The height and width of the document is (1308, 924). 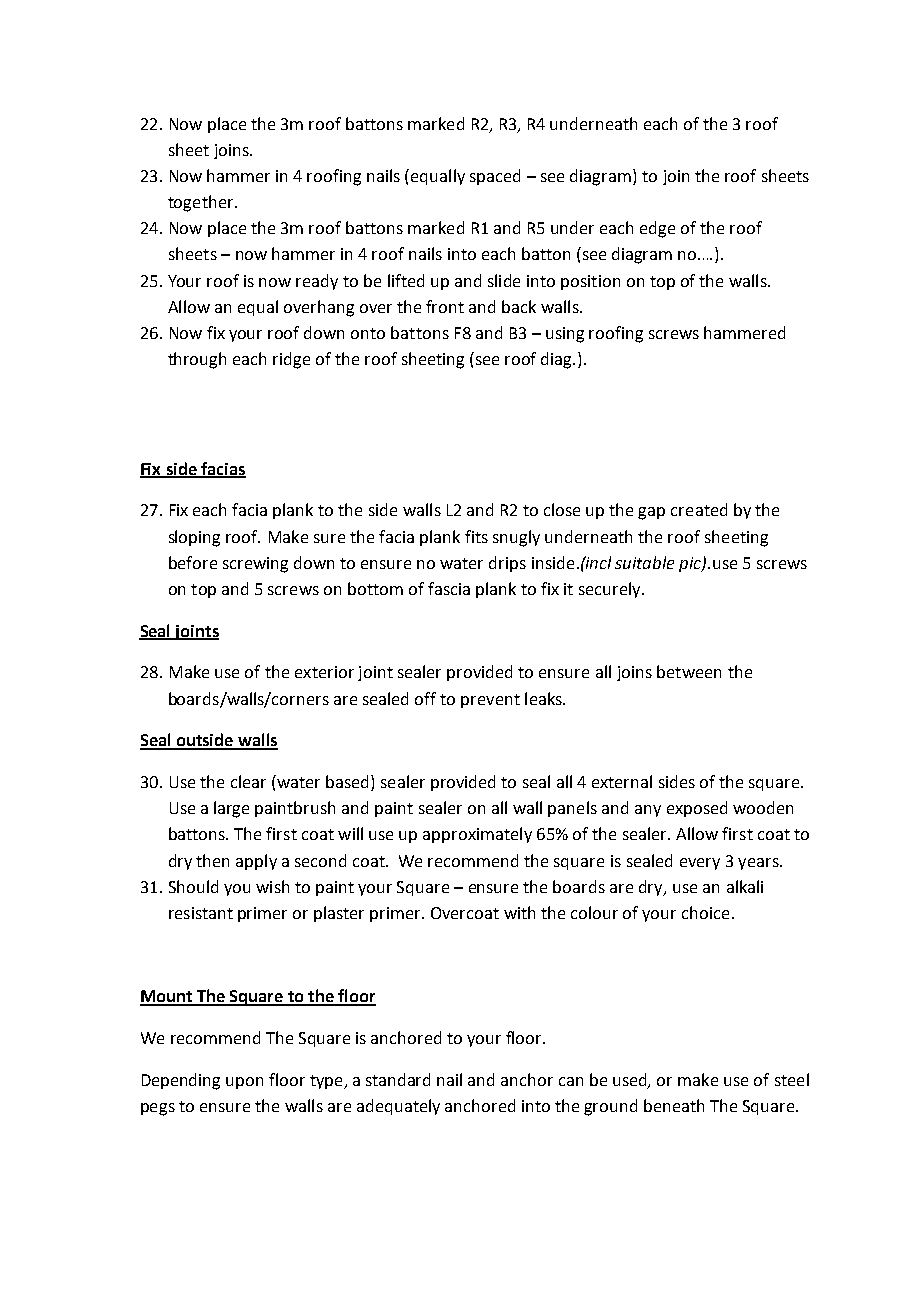 I want to click on exterior, so click(x=324, y=672).
